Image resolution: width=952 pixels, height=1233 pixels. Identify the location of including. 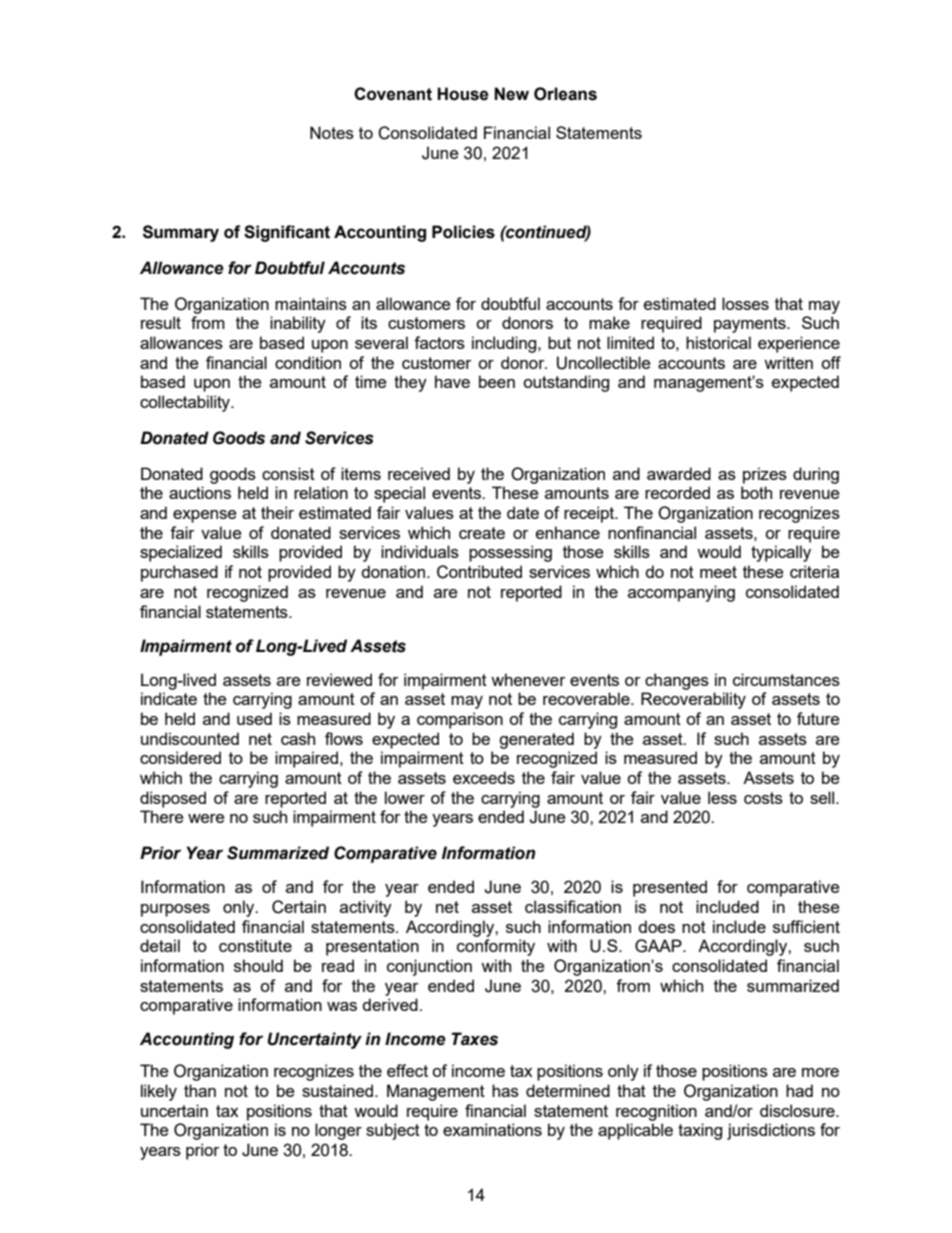
(505, 344).
